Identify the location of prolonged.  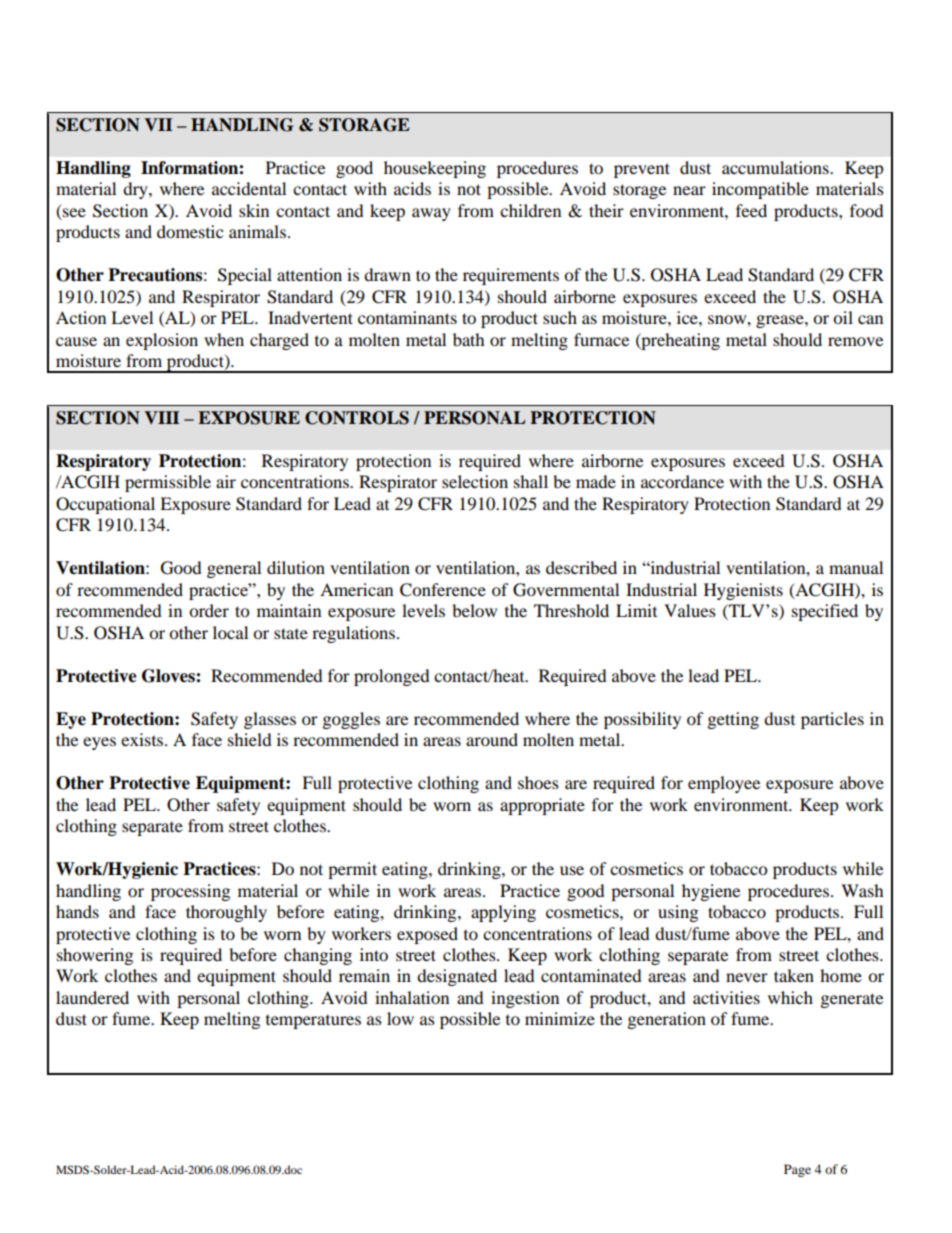
(392, 677).
